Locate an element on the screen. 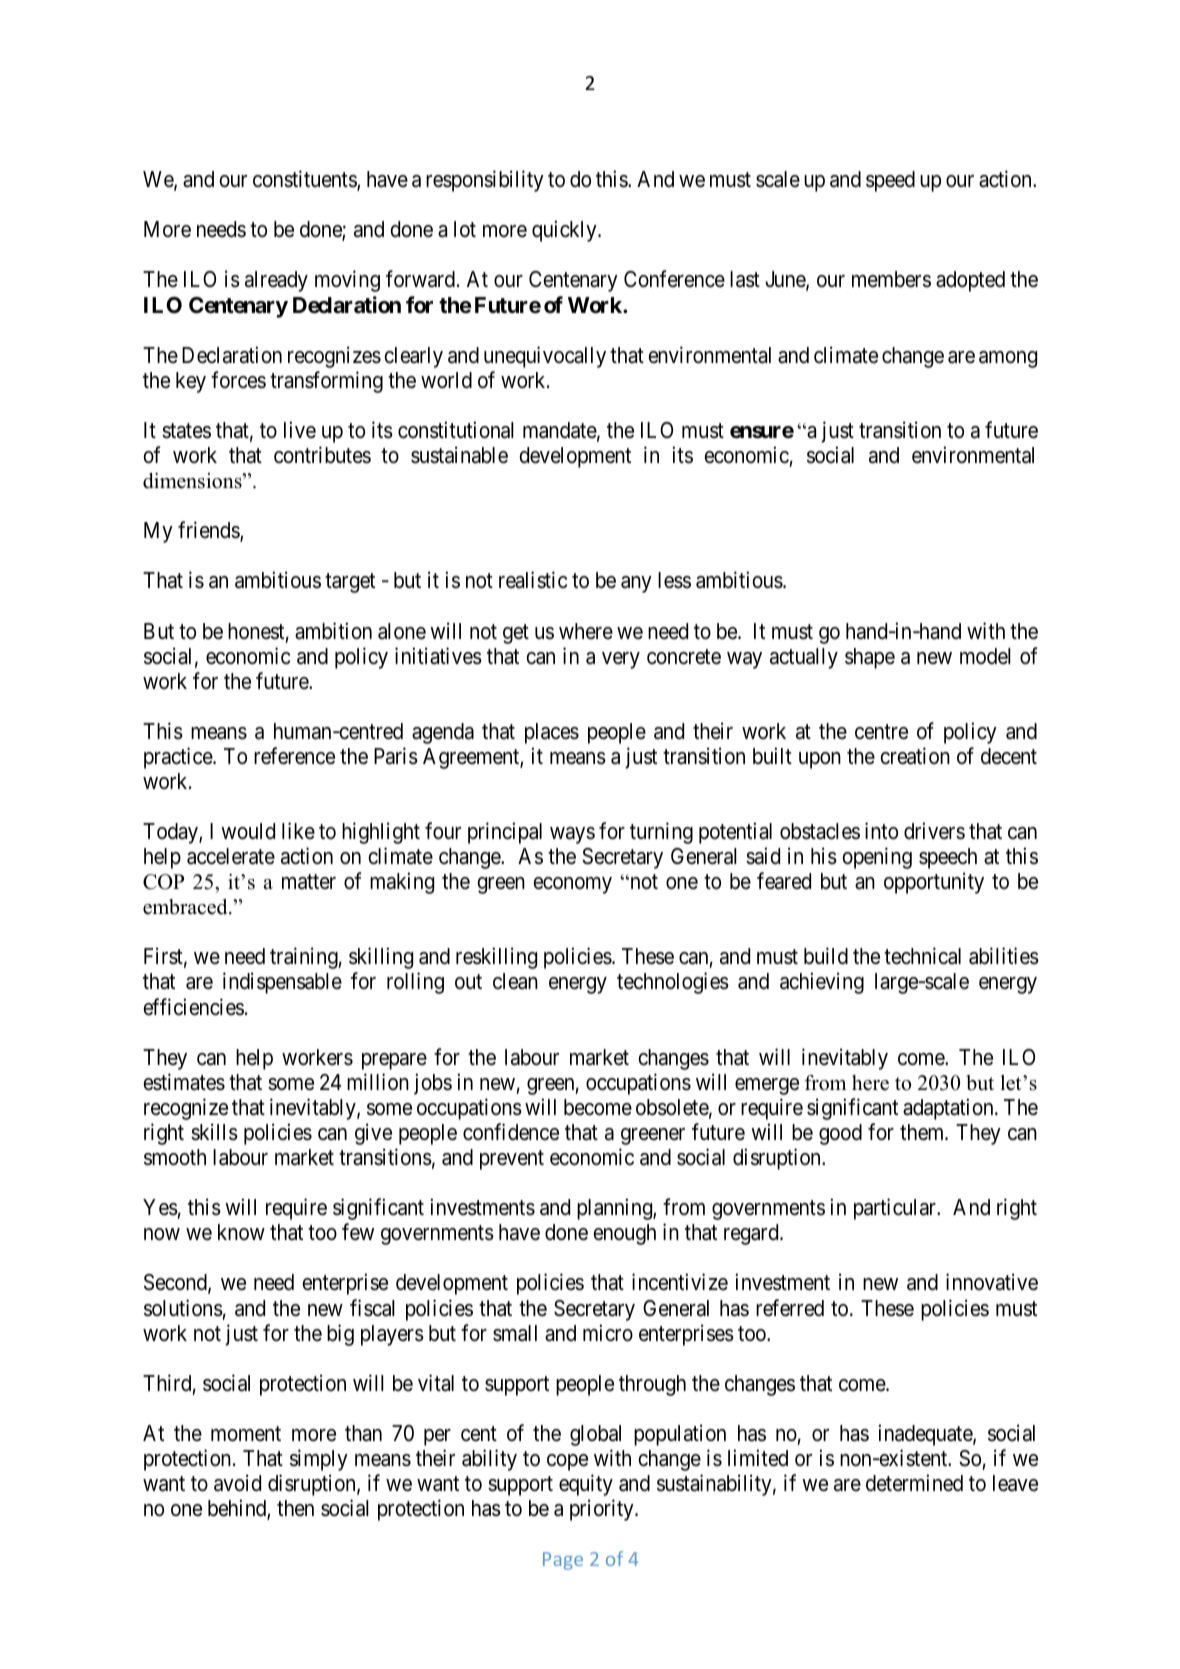 Image resolution: width=1180 pixels, height=1669 pixels. confidence is located at coordinates (511, 1132).
